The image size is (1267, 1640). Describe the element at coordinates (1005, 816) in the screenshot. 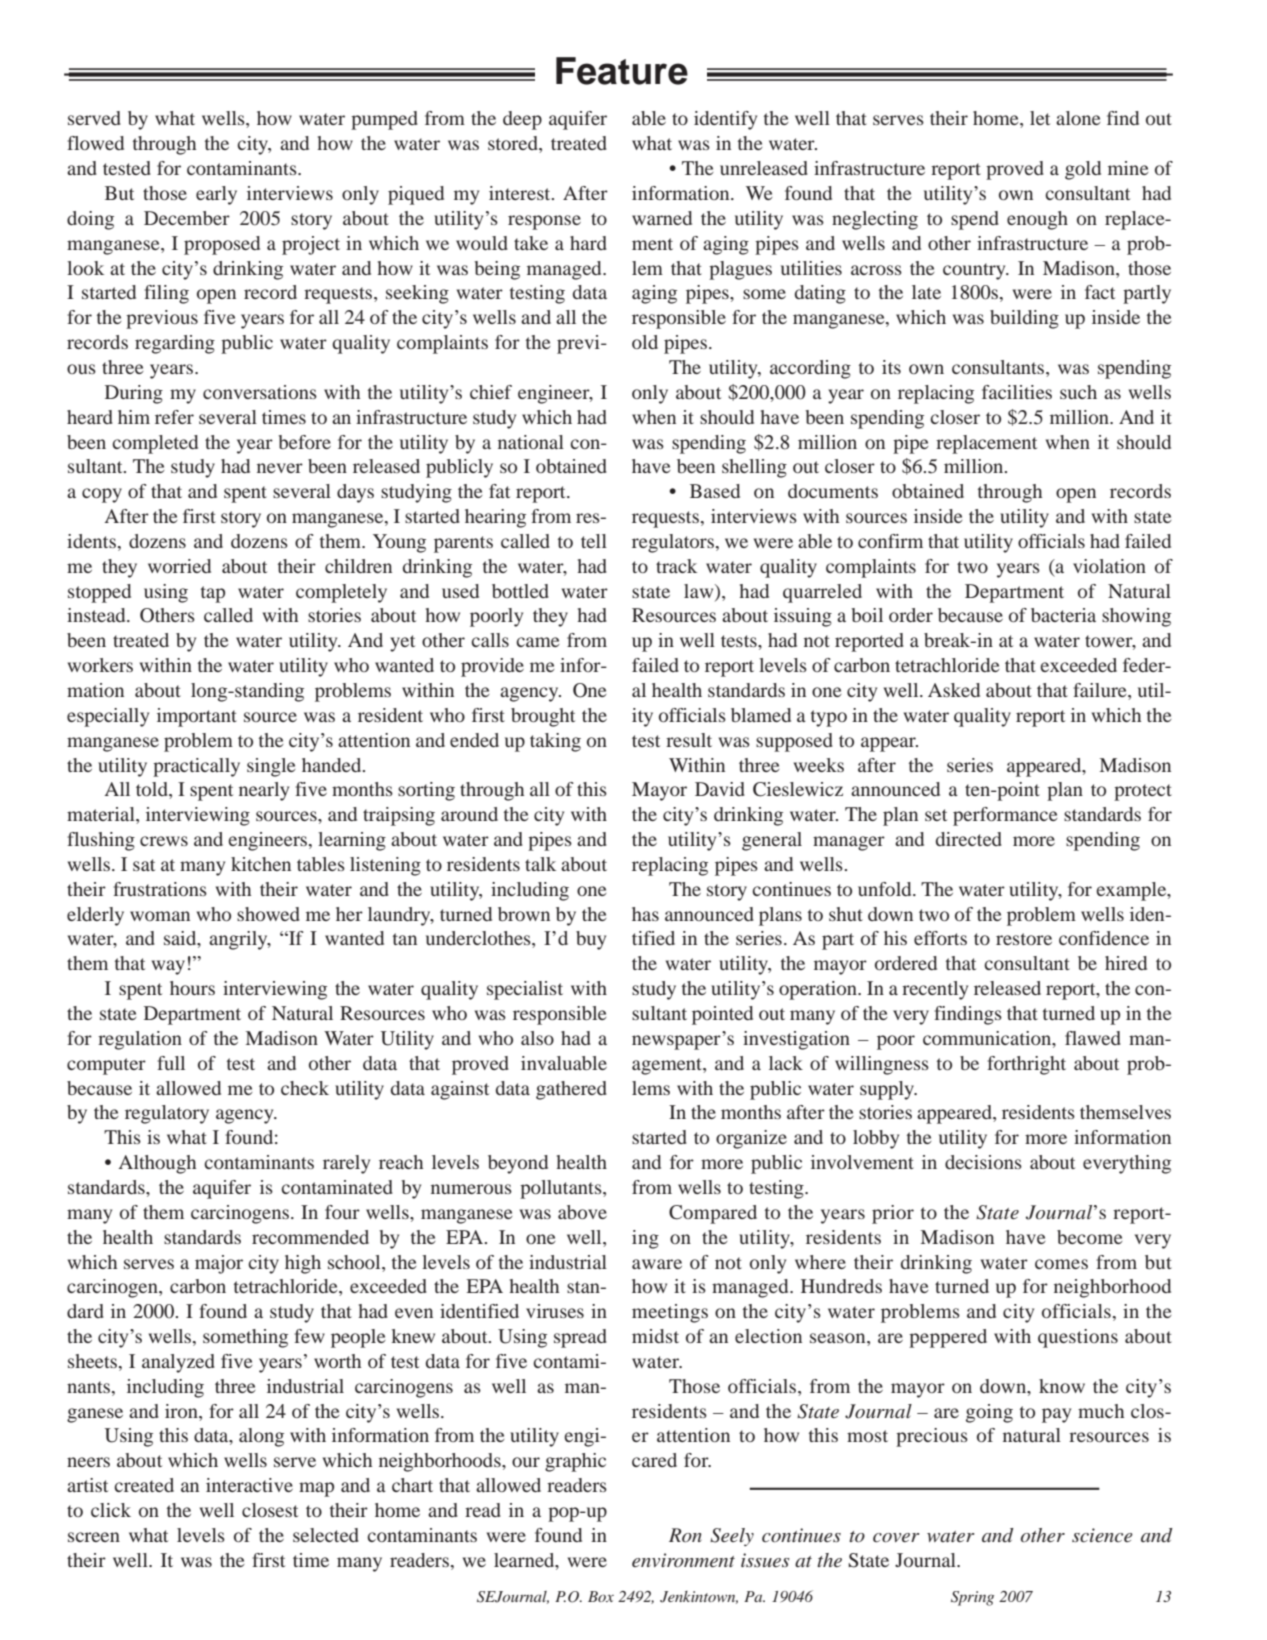

I see `performance` at that location.
